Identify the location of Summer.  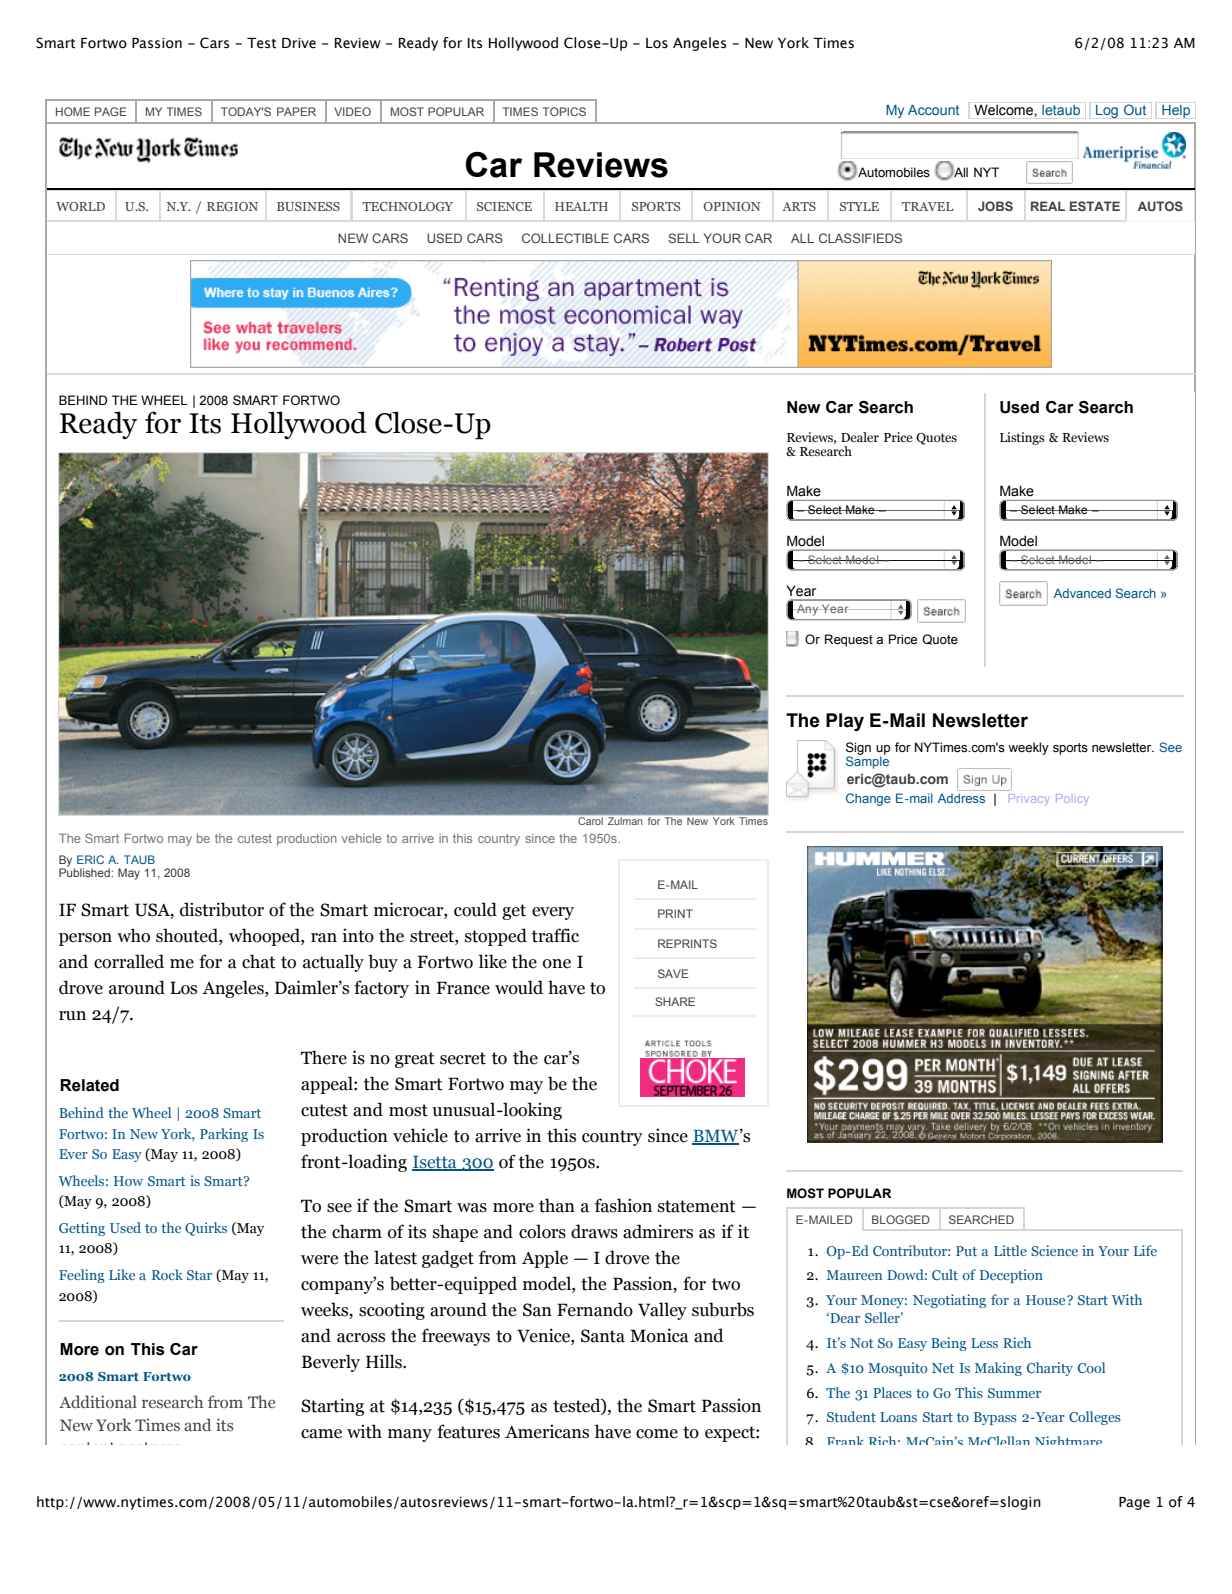
(1014, 1393).
